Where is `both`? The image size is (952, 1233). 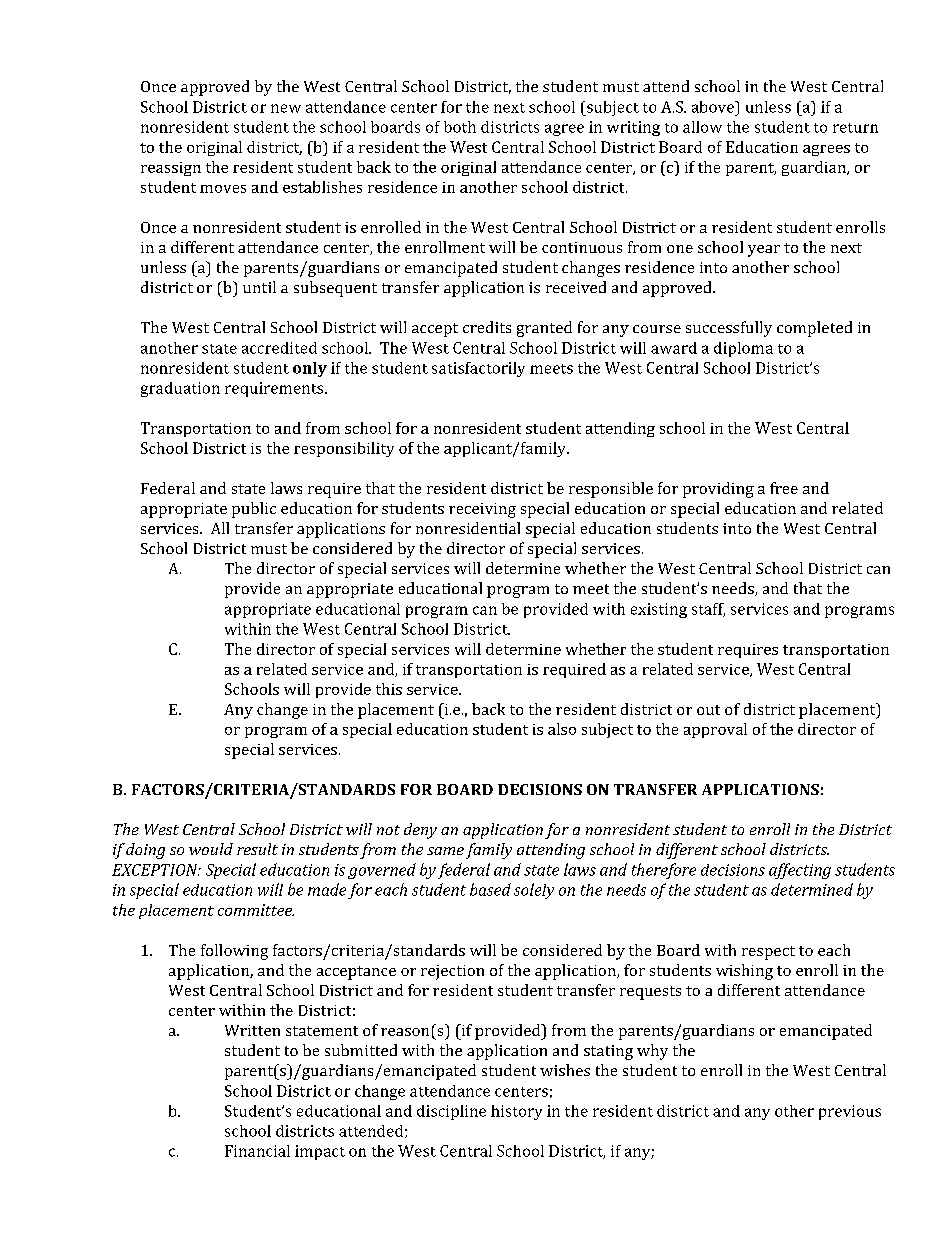 both is located at coordinates (460, 127).
